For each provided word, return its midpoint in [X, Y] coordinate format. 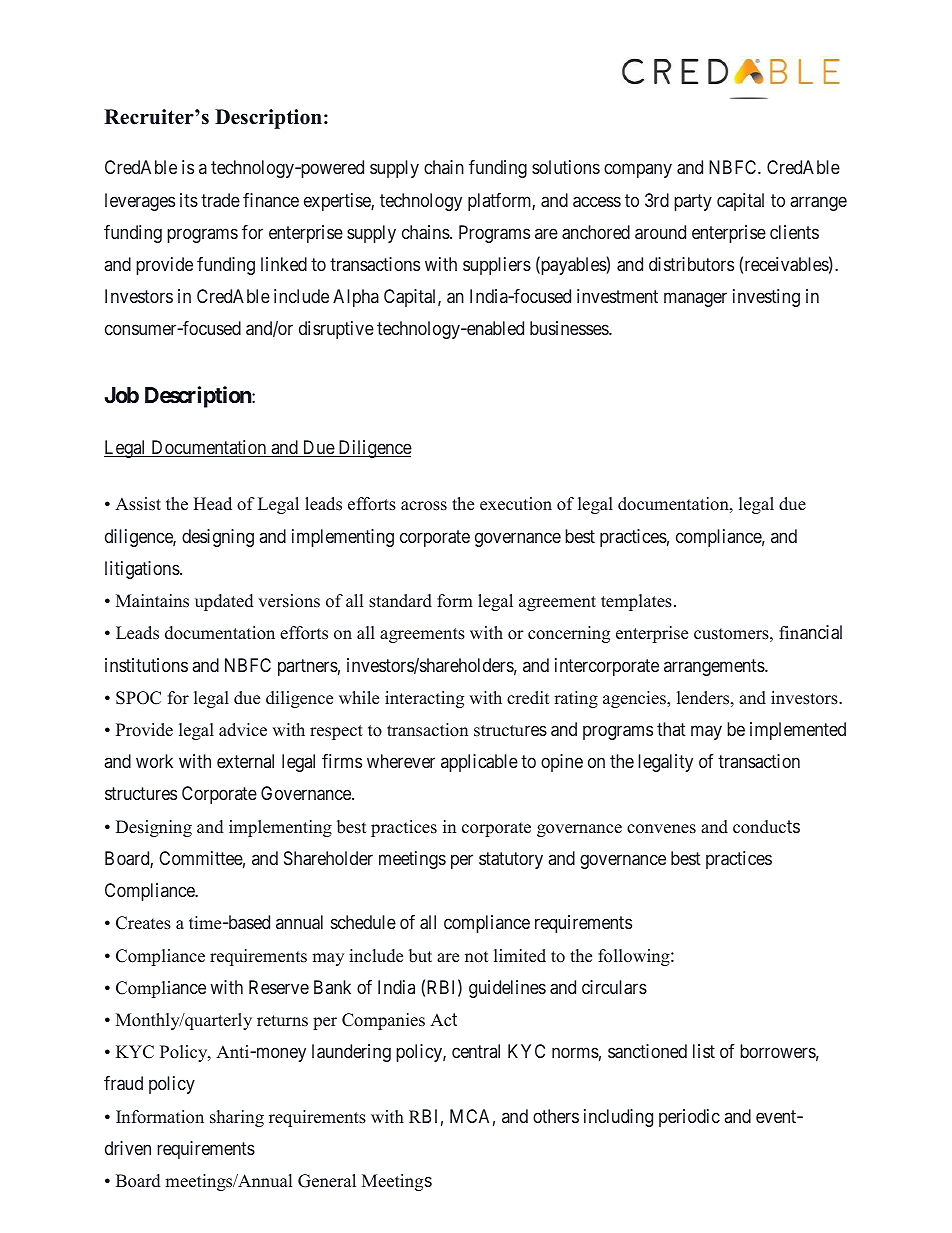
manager [695, 300]
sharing [237, 1118]
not [476, 957]
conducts [766, 827]
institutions [146, 665]
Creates [143, 923]
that [671, 729]
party [693, 202]
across [424, 506]
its [189, 200]
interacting [424, 699]
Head [212, 504]
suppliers [497, 266]
